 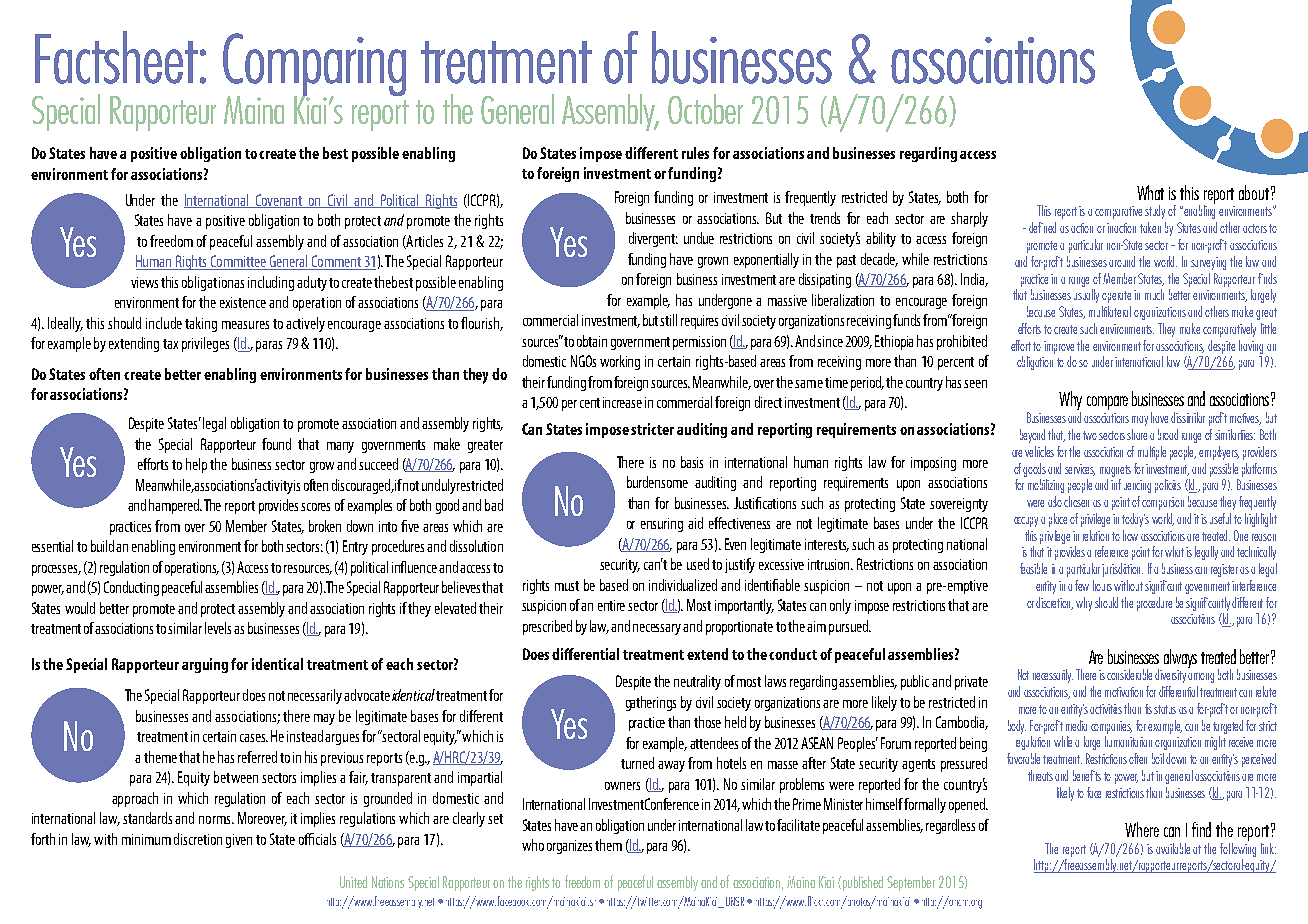 What do you see at coordinates (239, 841) in the screenshot?
I see `given` at bounding box center [239, 841].
